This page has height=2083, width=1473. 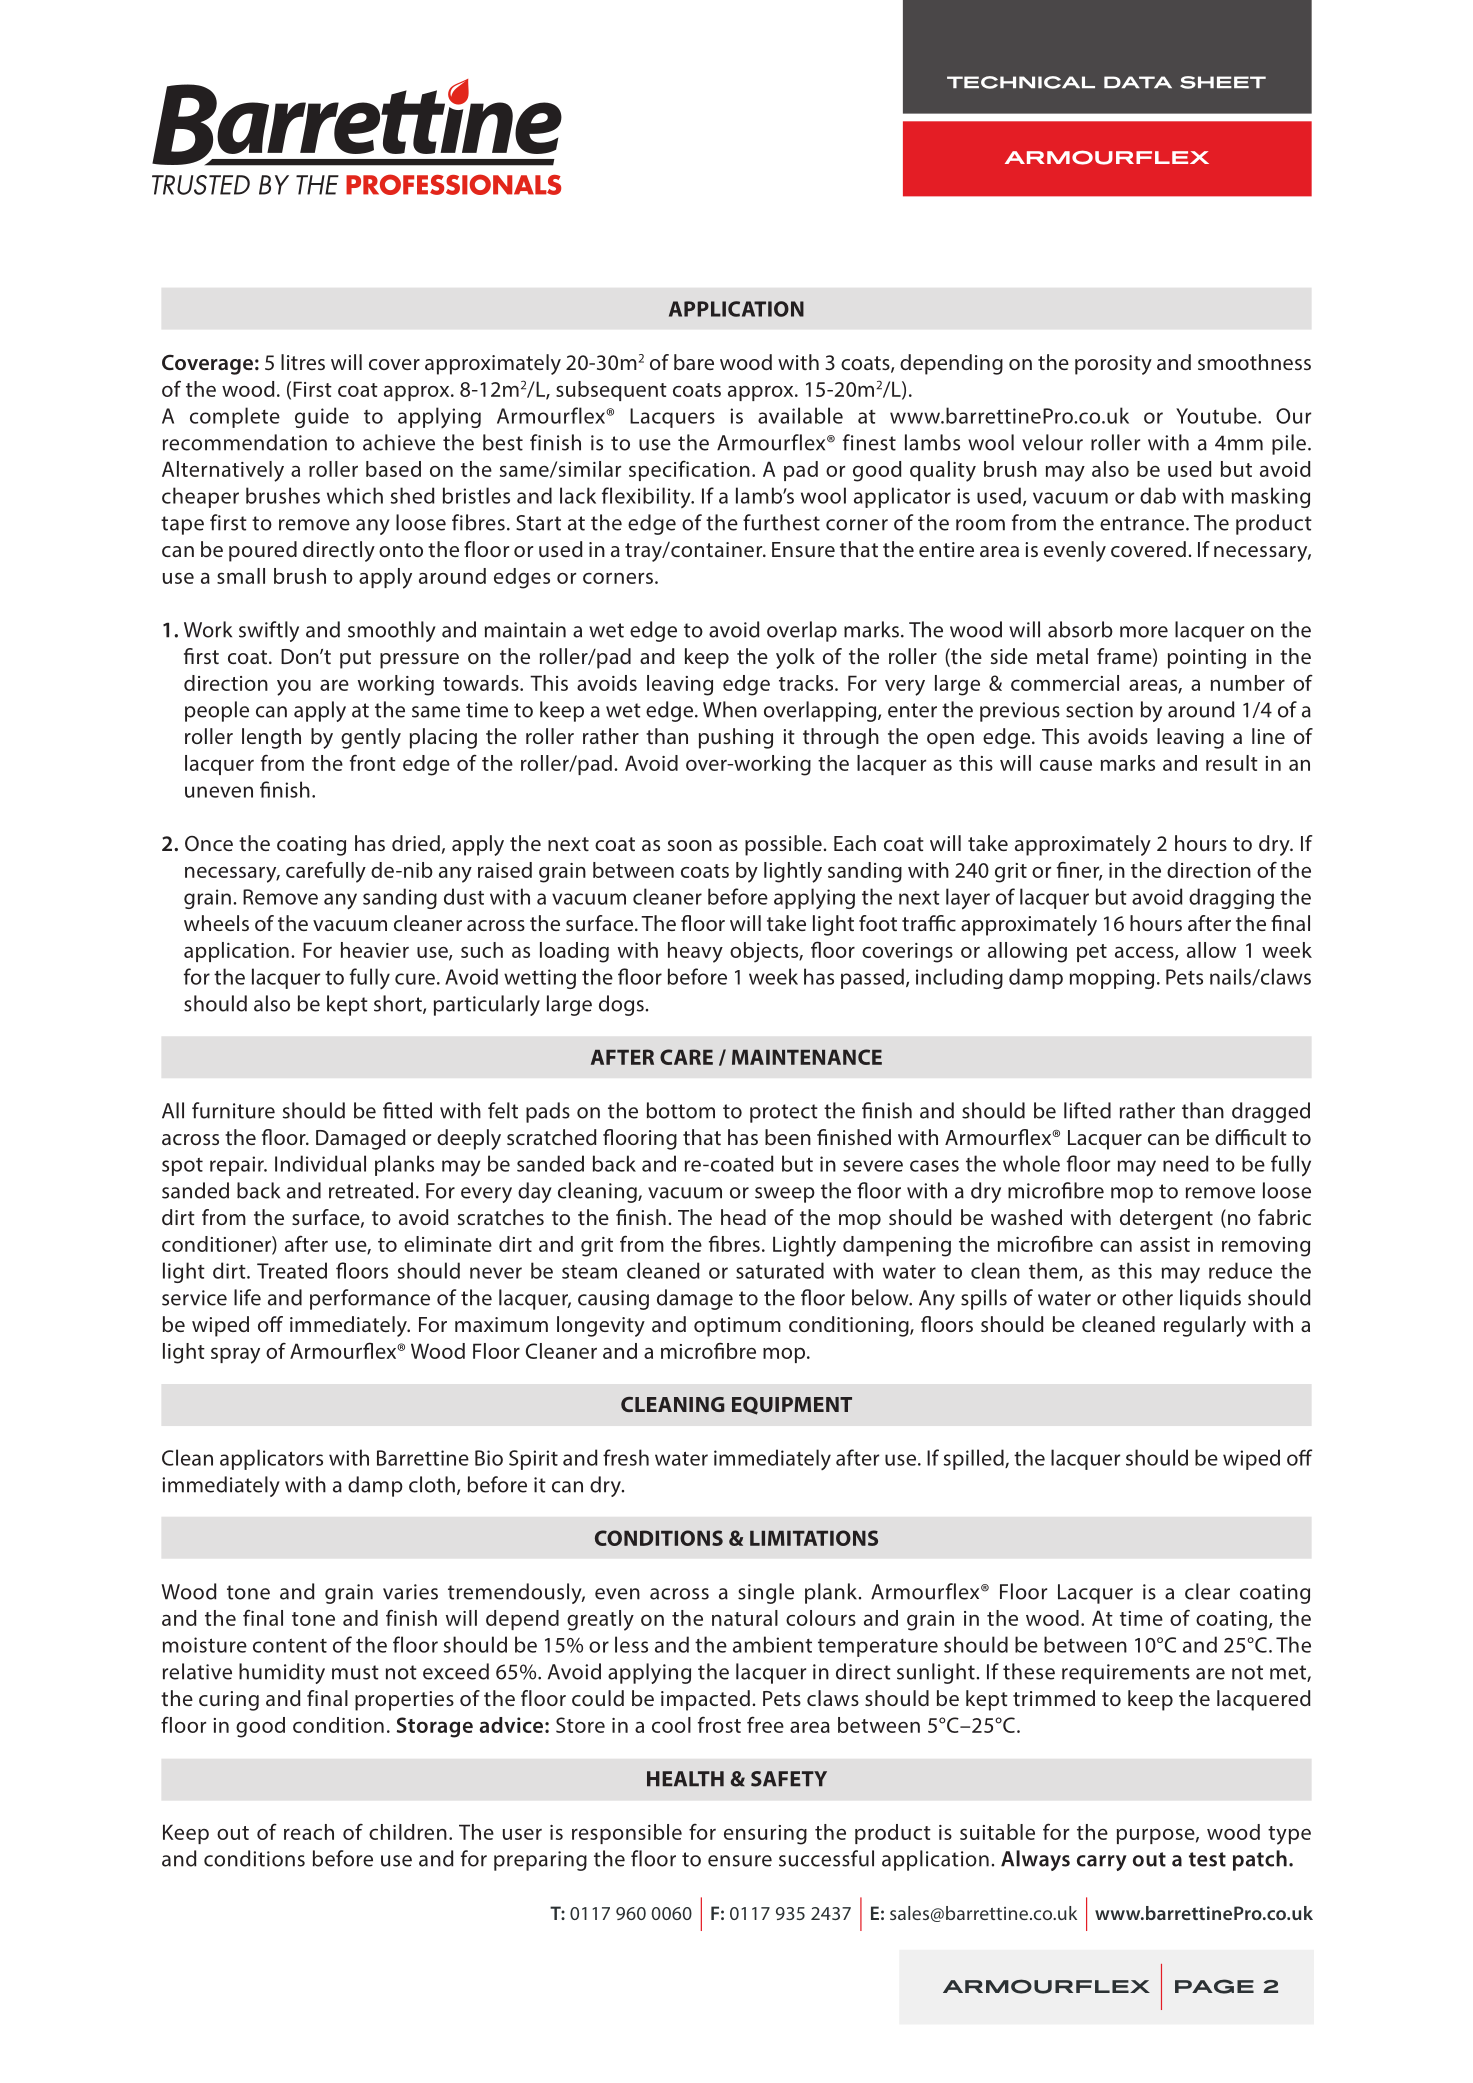 I want to click on Data, so click(x=1138, y=82).
